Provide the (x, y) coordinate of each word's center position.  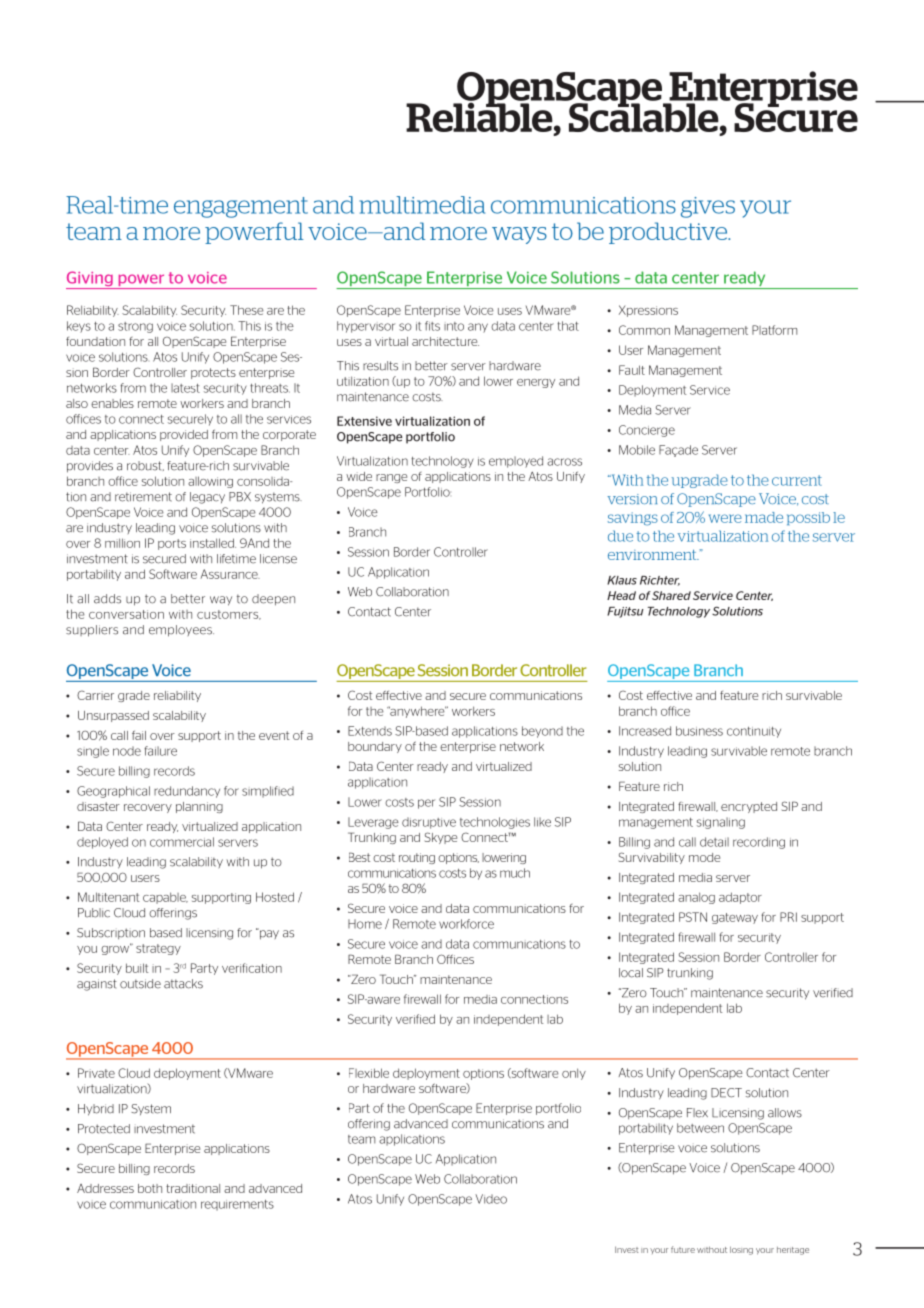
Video (491, 1199)
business (699, 731)
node (127, 751)
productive (669, 233)
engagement (241, 207)
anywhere (417, 712)
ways (519, 235)
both (150, 1188)
